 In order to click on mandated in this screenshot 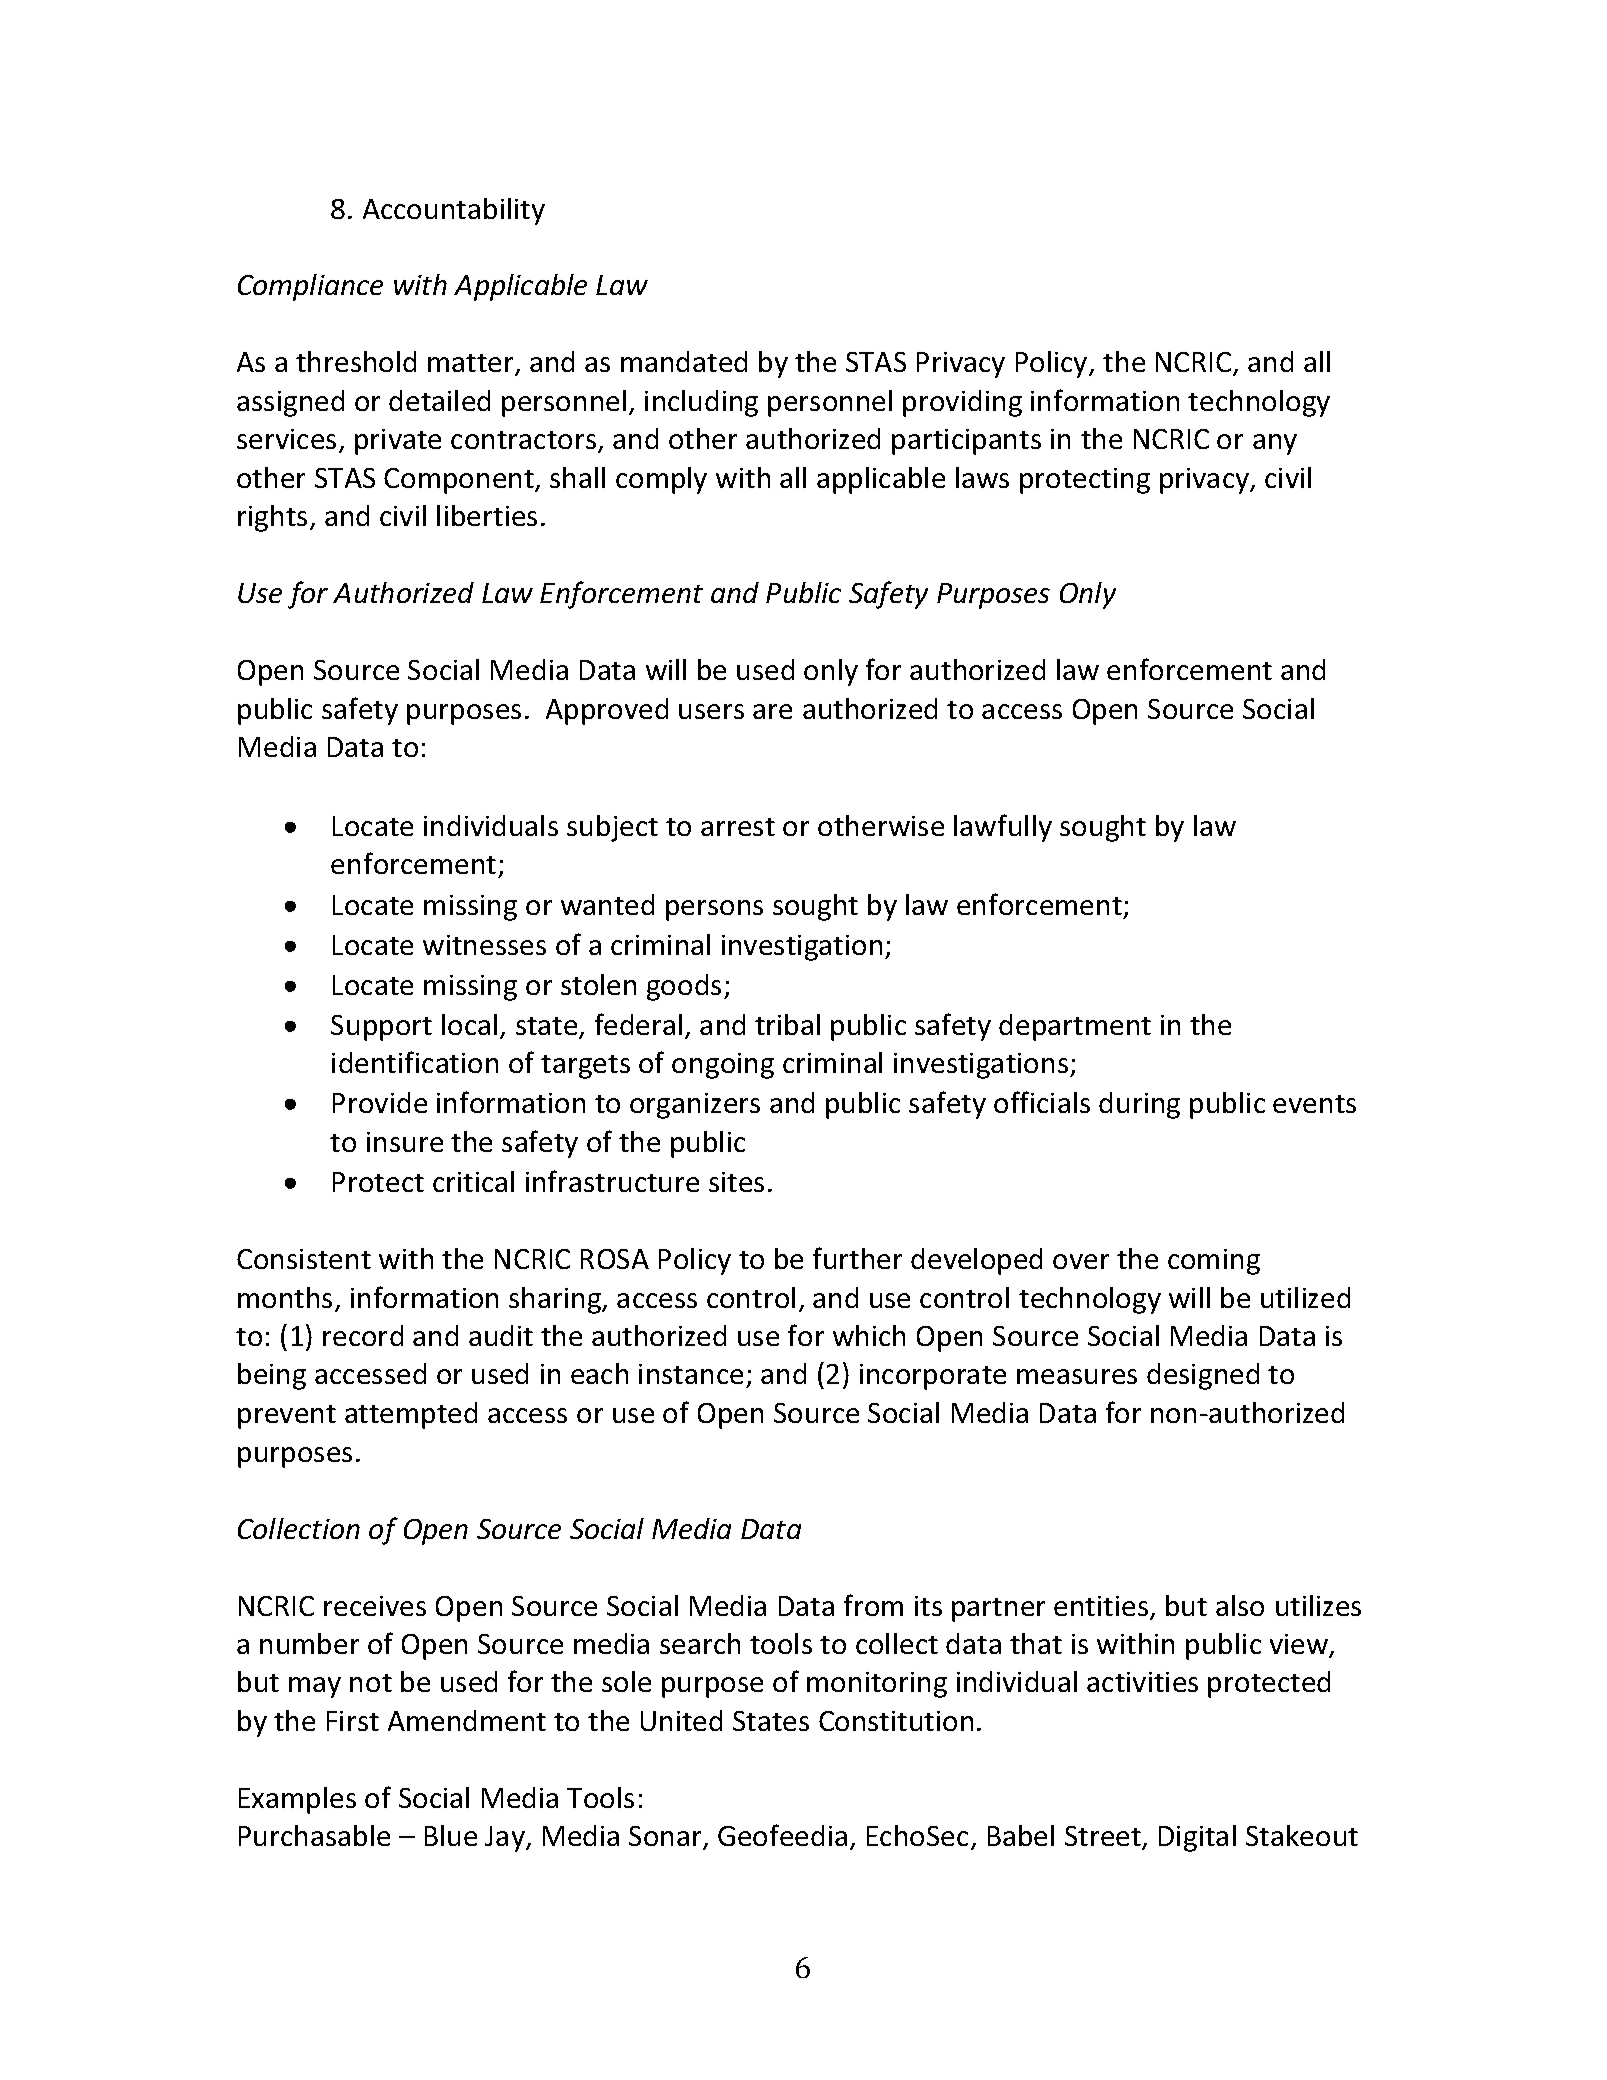, I will do `click(684, 361)`.
